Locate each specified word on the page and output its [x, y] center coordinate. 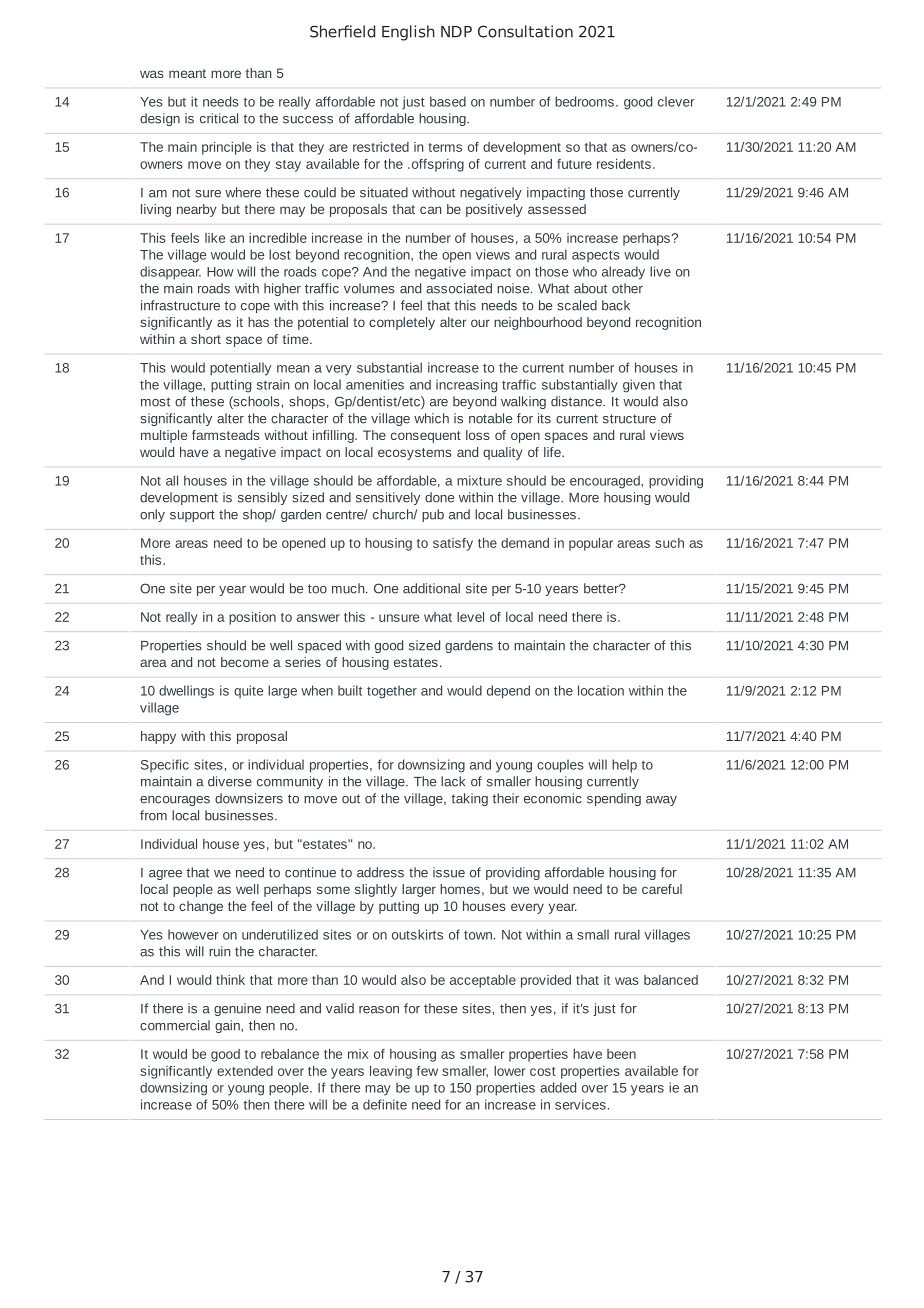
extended [245, 1071]
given [639, 386]
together [392, 692]
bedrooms [584, 101]
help [624, 766]
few [427, 1071]
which [431, 418]
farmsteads [226, 435]
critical [219, 118]
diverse [230, 781]
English [408, 33]
